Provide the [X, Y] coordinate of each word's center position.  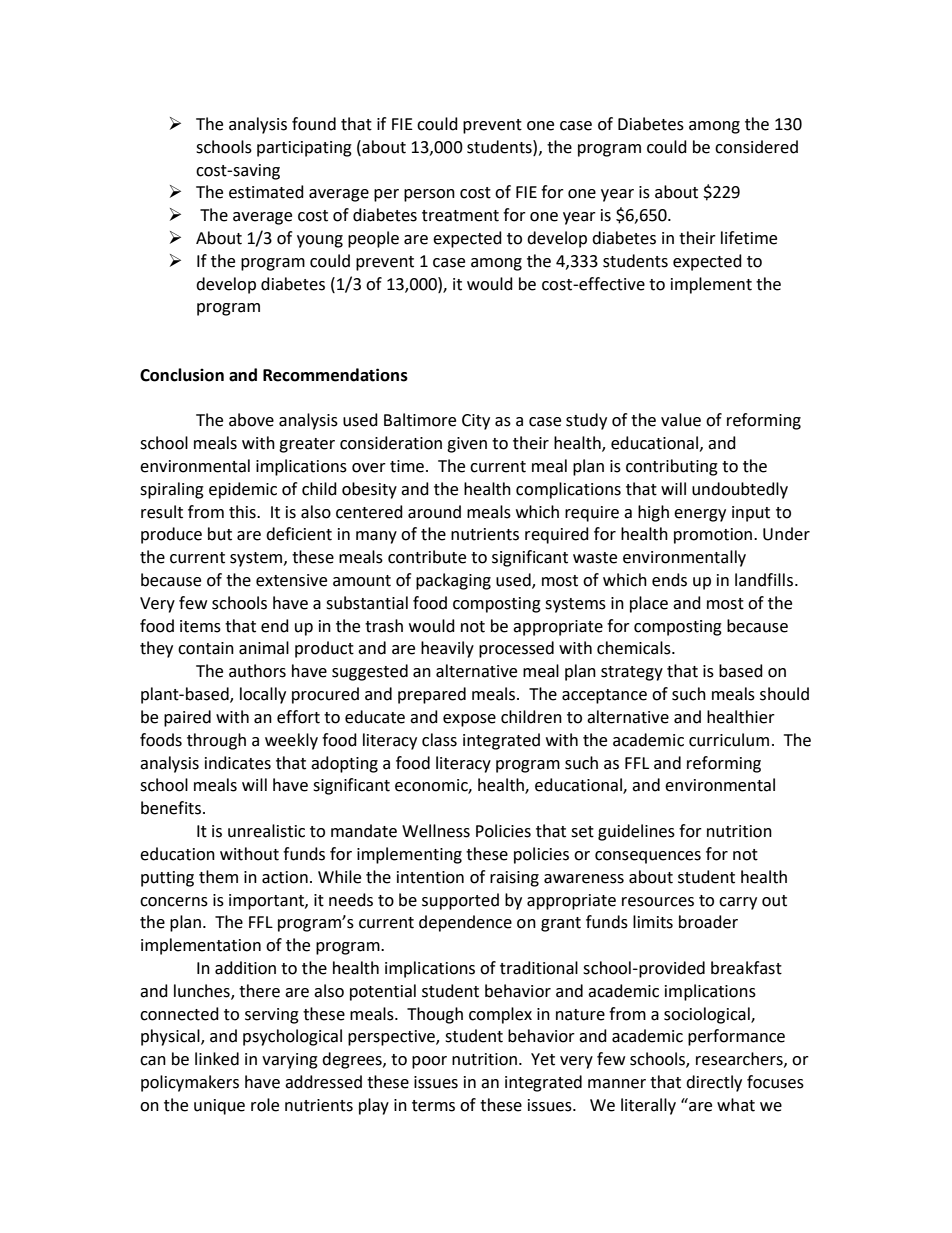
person [429, 195]
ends [669, 580]
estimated [266, 192]
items [200, 626]
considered [756, 147]
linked [217, 1059]
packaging [453, 581]
